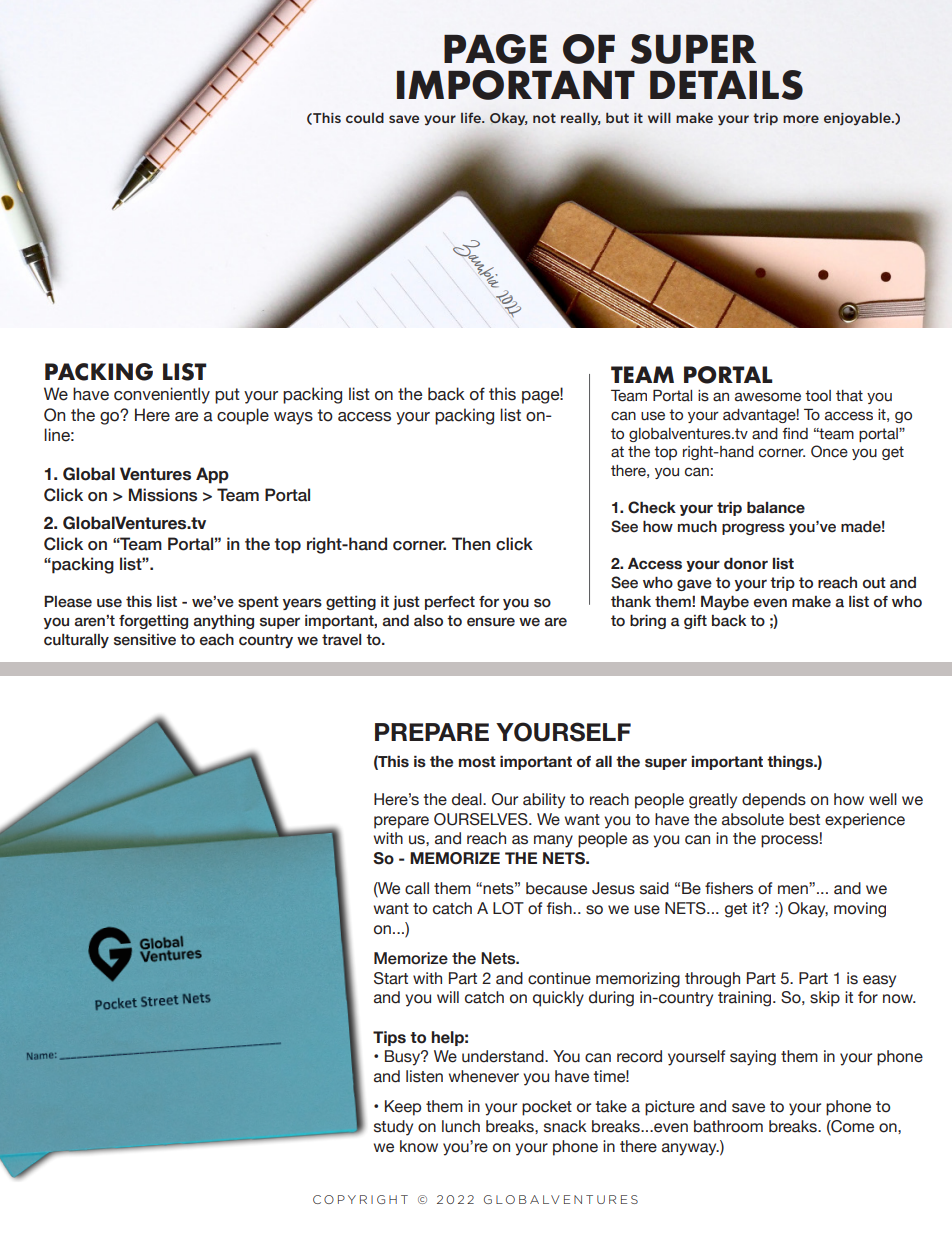 This page has width=952, height=1233. I want to click on bathroom, so click(728, 1126).
